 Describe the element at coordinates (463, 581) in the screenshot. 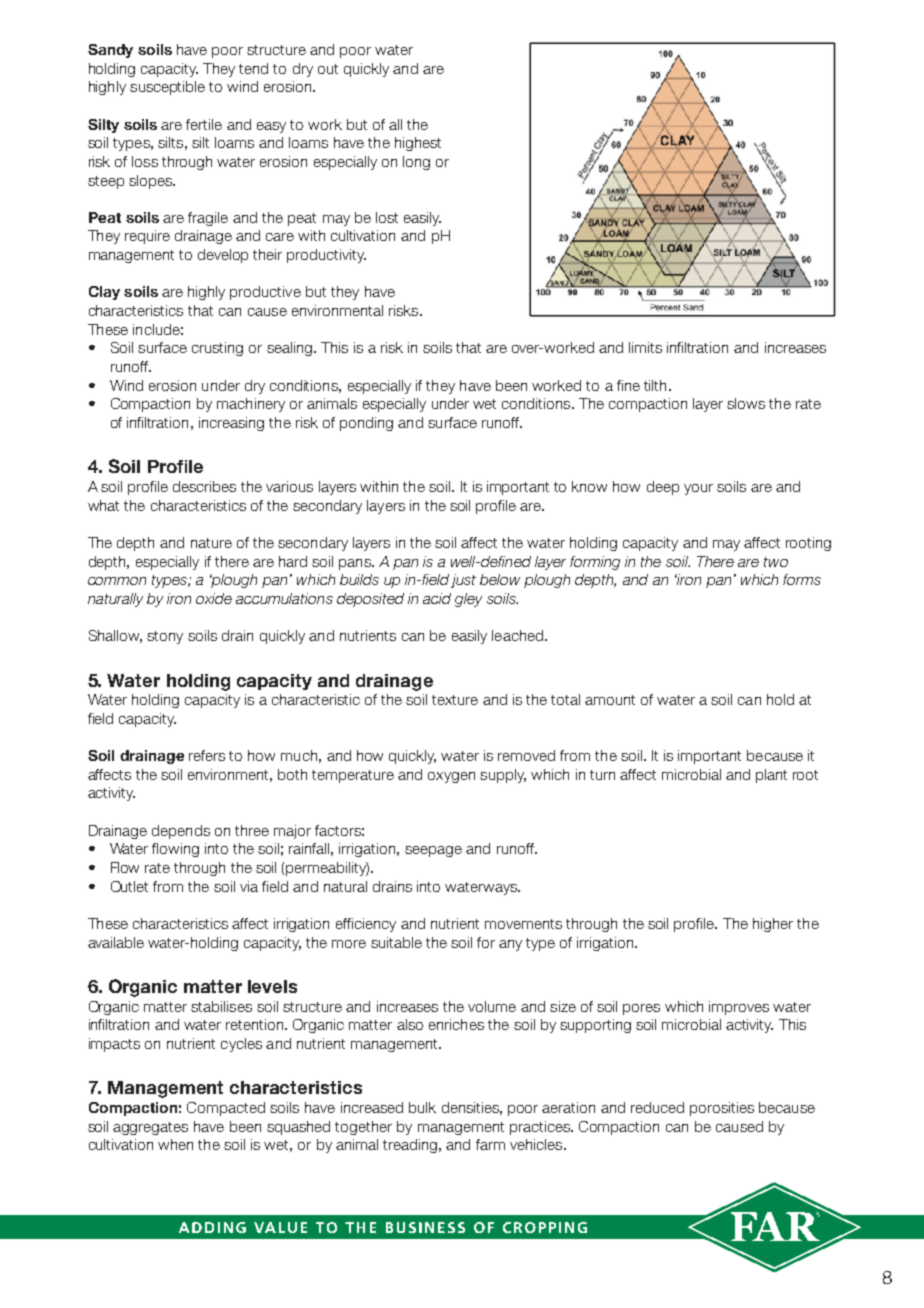

I see `just` at that location.
